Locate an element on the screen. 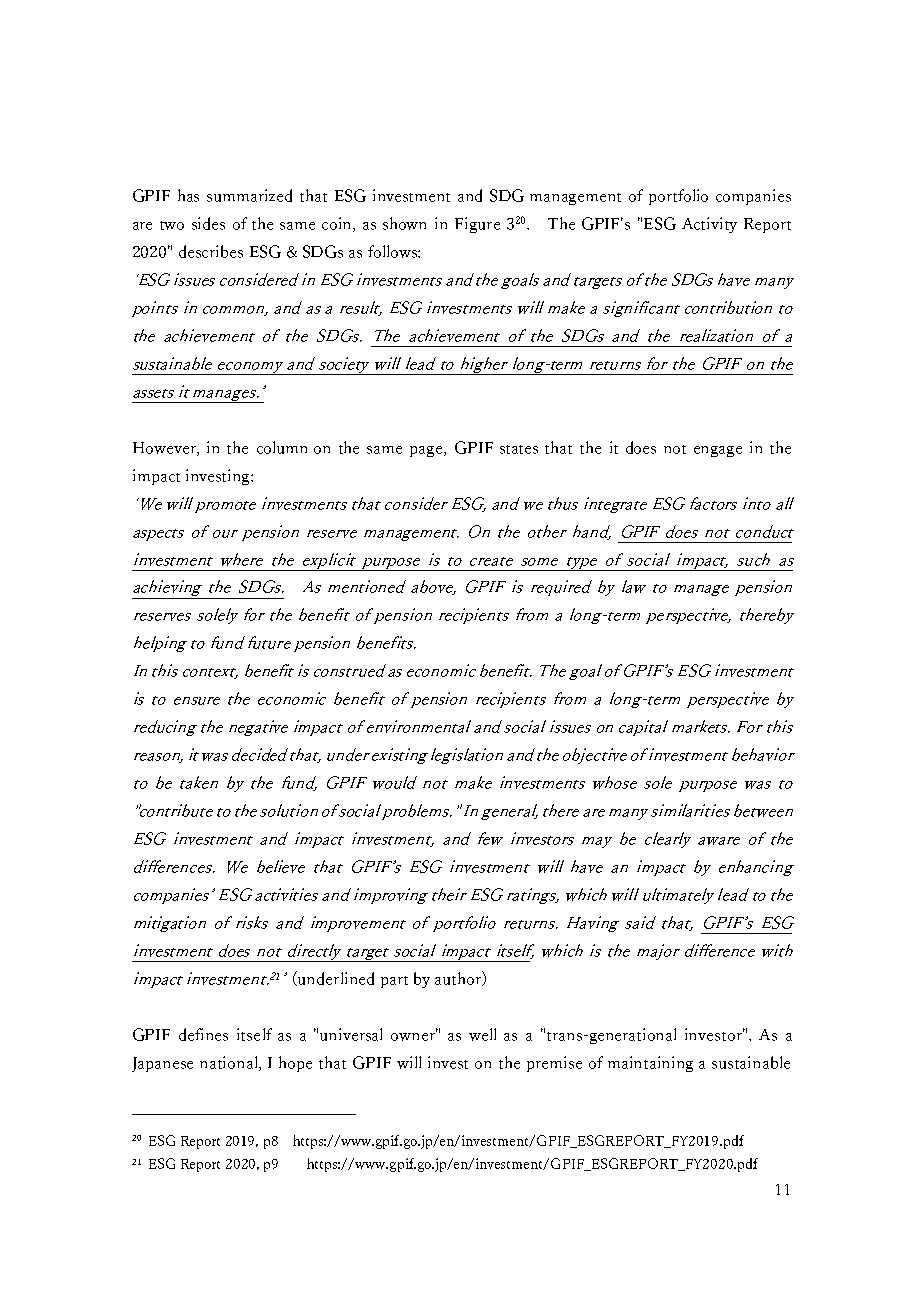  defines is located at coordinates (203, 1034).
